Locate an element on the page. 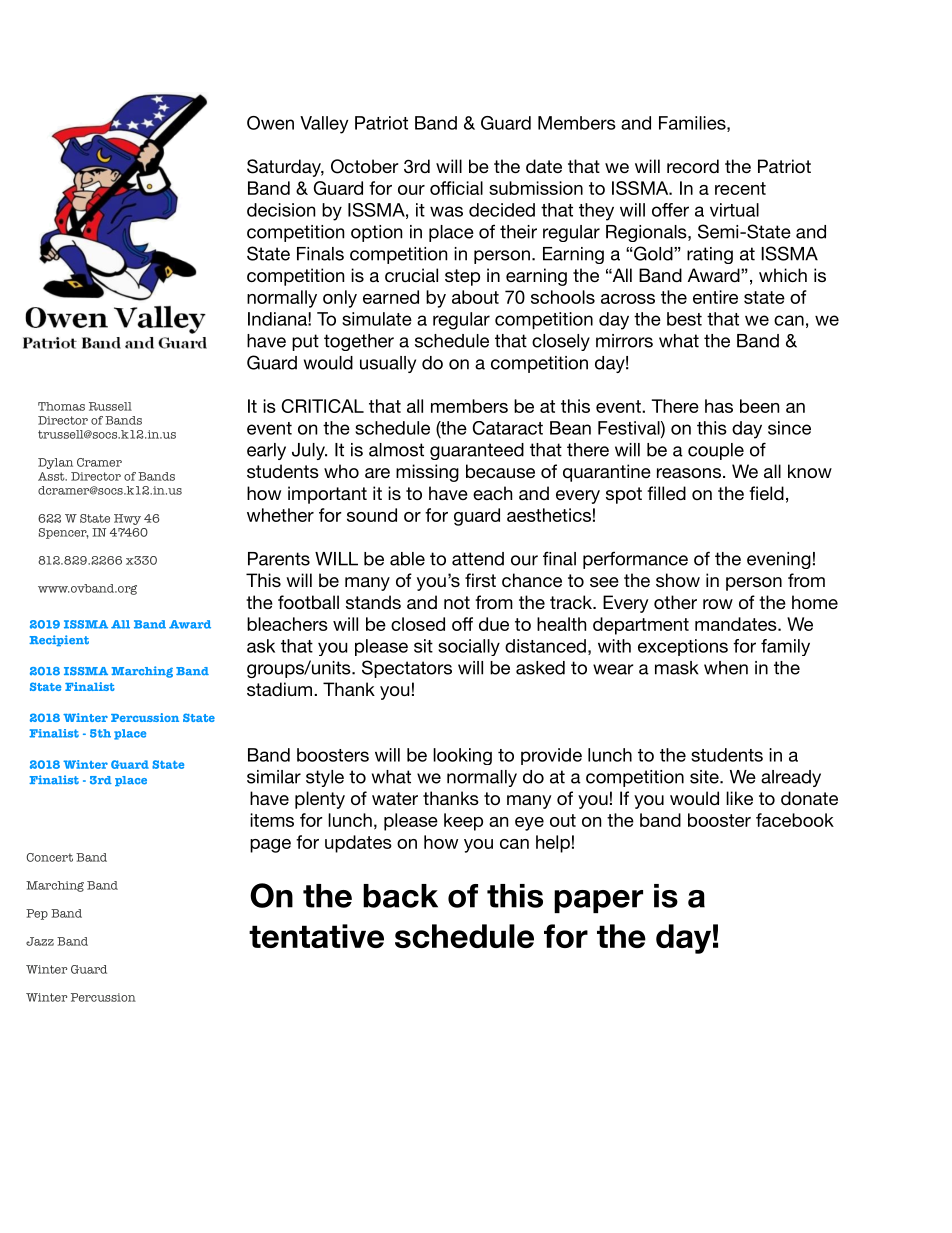 The image size is (952, 1233). Pep is located at coordinates (37, 914).
